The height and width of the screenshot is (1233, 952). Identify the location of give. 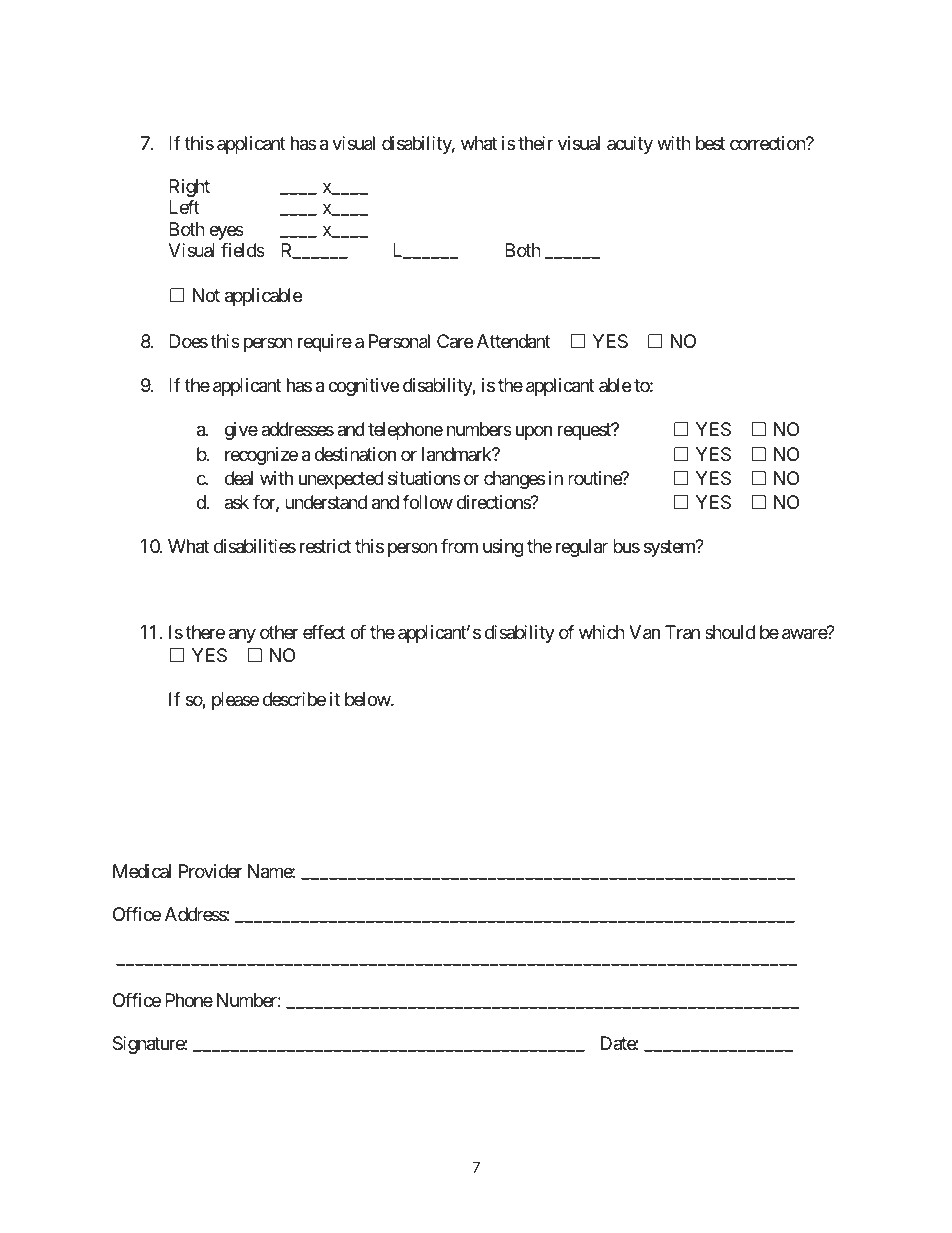
(241, 431).
